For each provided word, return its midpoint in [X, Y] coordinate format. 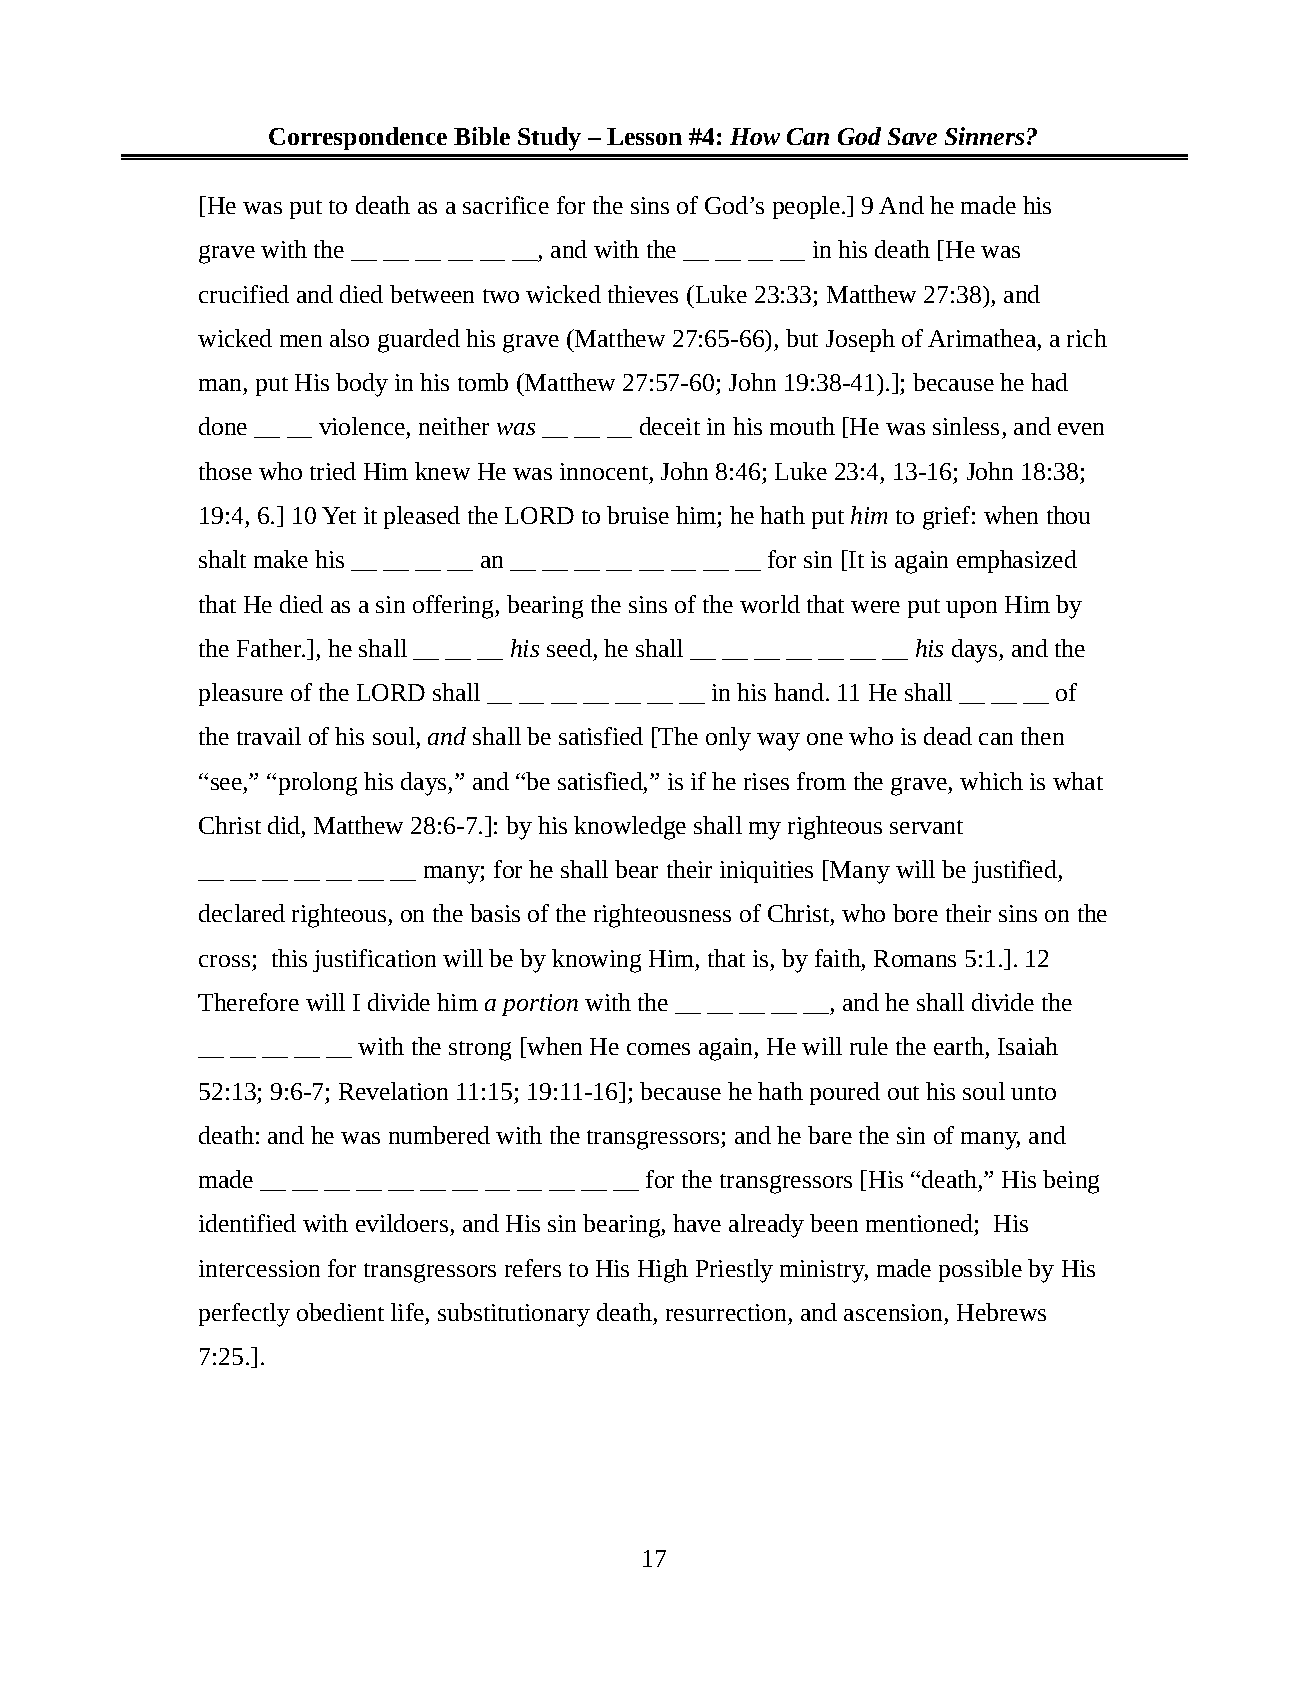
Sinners [984, 136]
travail [269, 736]
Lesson [644, 136]
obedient [340, 1312]
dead [948, 736]
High [663, 1271]
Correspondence [358, 138]
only [728, 739]
